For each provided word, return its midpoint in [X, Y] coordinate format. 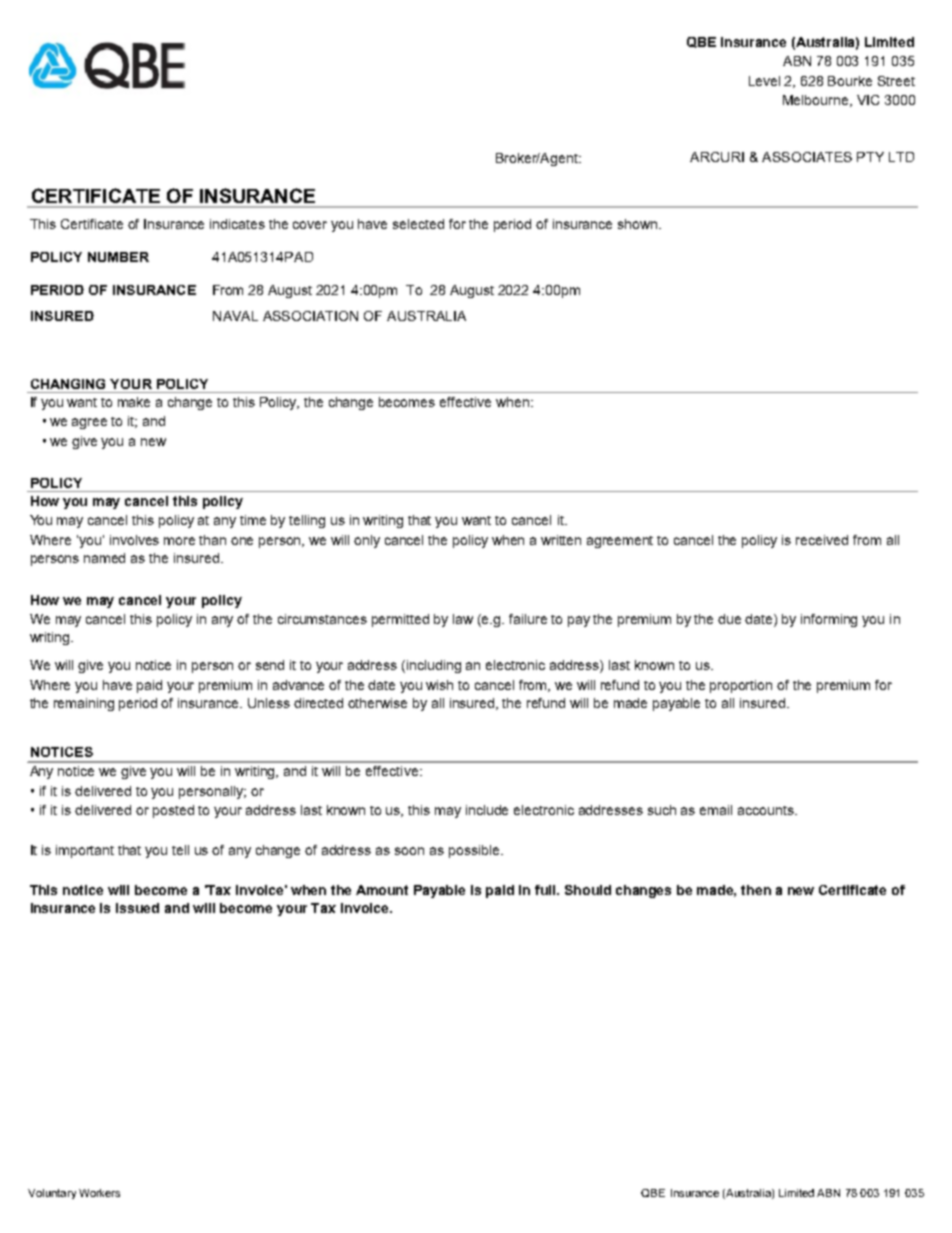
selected [418, 224]
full [546, 890]
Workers [99, 1193]
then [756, 890]
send [270, 665]
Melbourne [817, 101]
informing [829, 620]
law [463, 619]
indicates [237, 224]
